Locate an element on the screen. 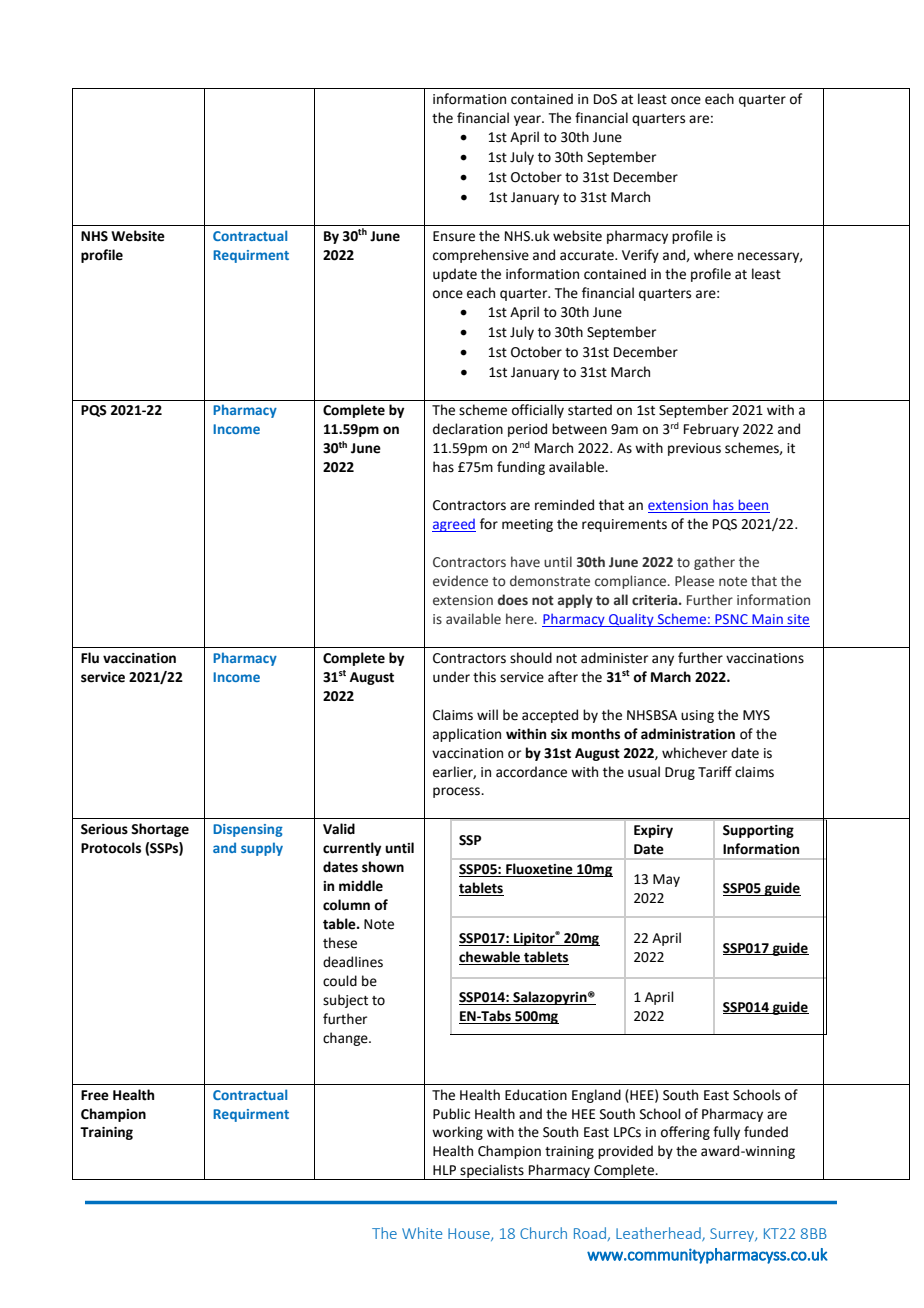  White is located at coordinates (422, 1233).
